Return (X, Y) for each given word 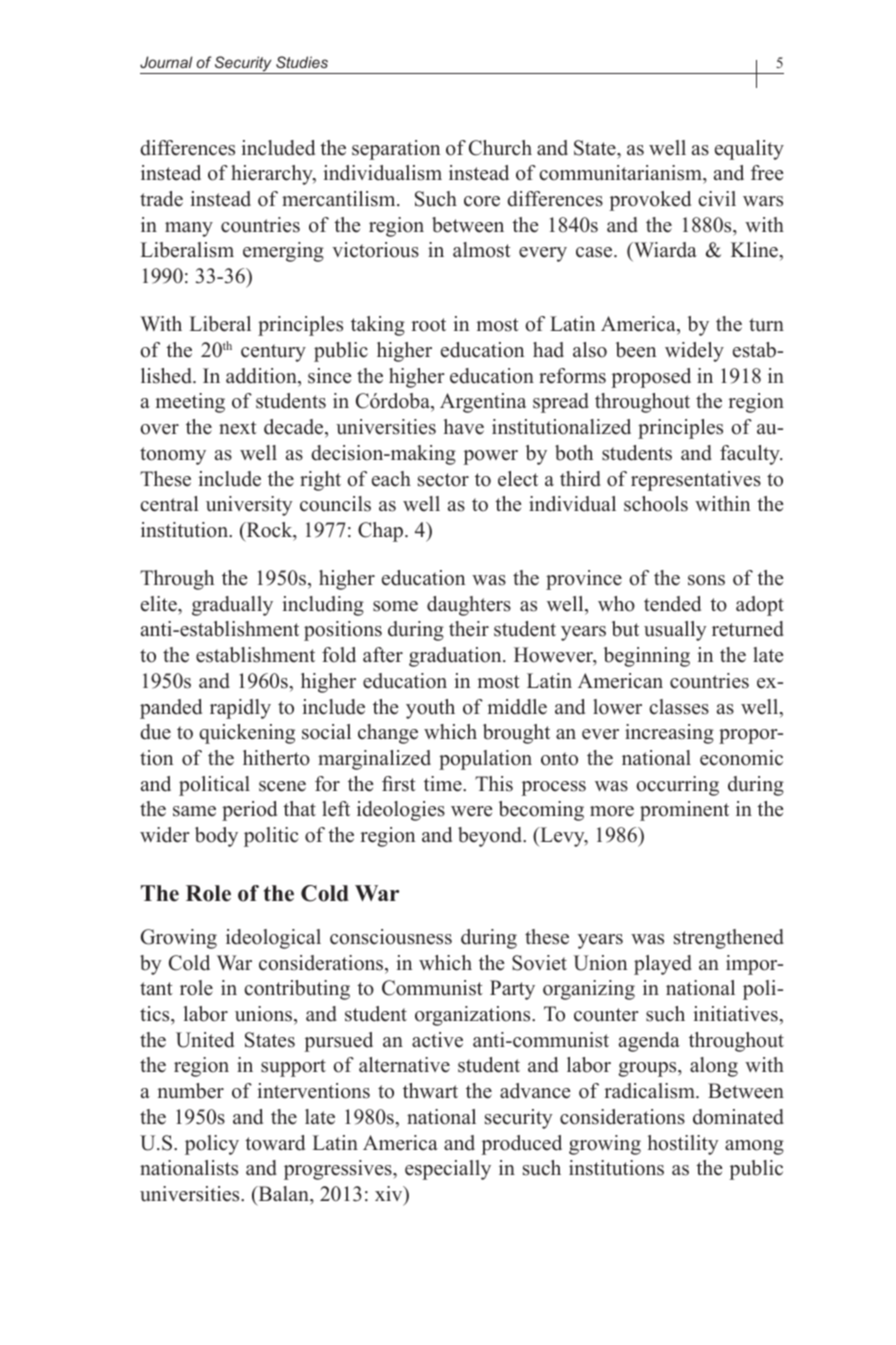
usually (675, 631)
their (469, 629)
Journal (166, 62)
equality (749, 150)
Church (500, 148)
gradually (232, 606)
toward (275, 1143)
